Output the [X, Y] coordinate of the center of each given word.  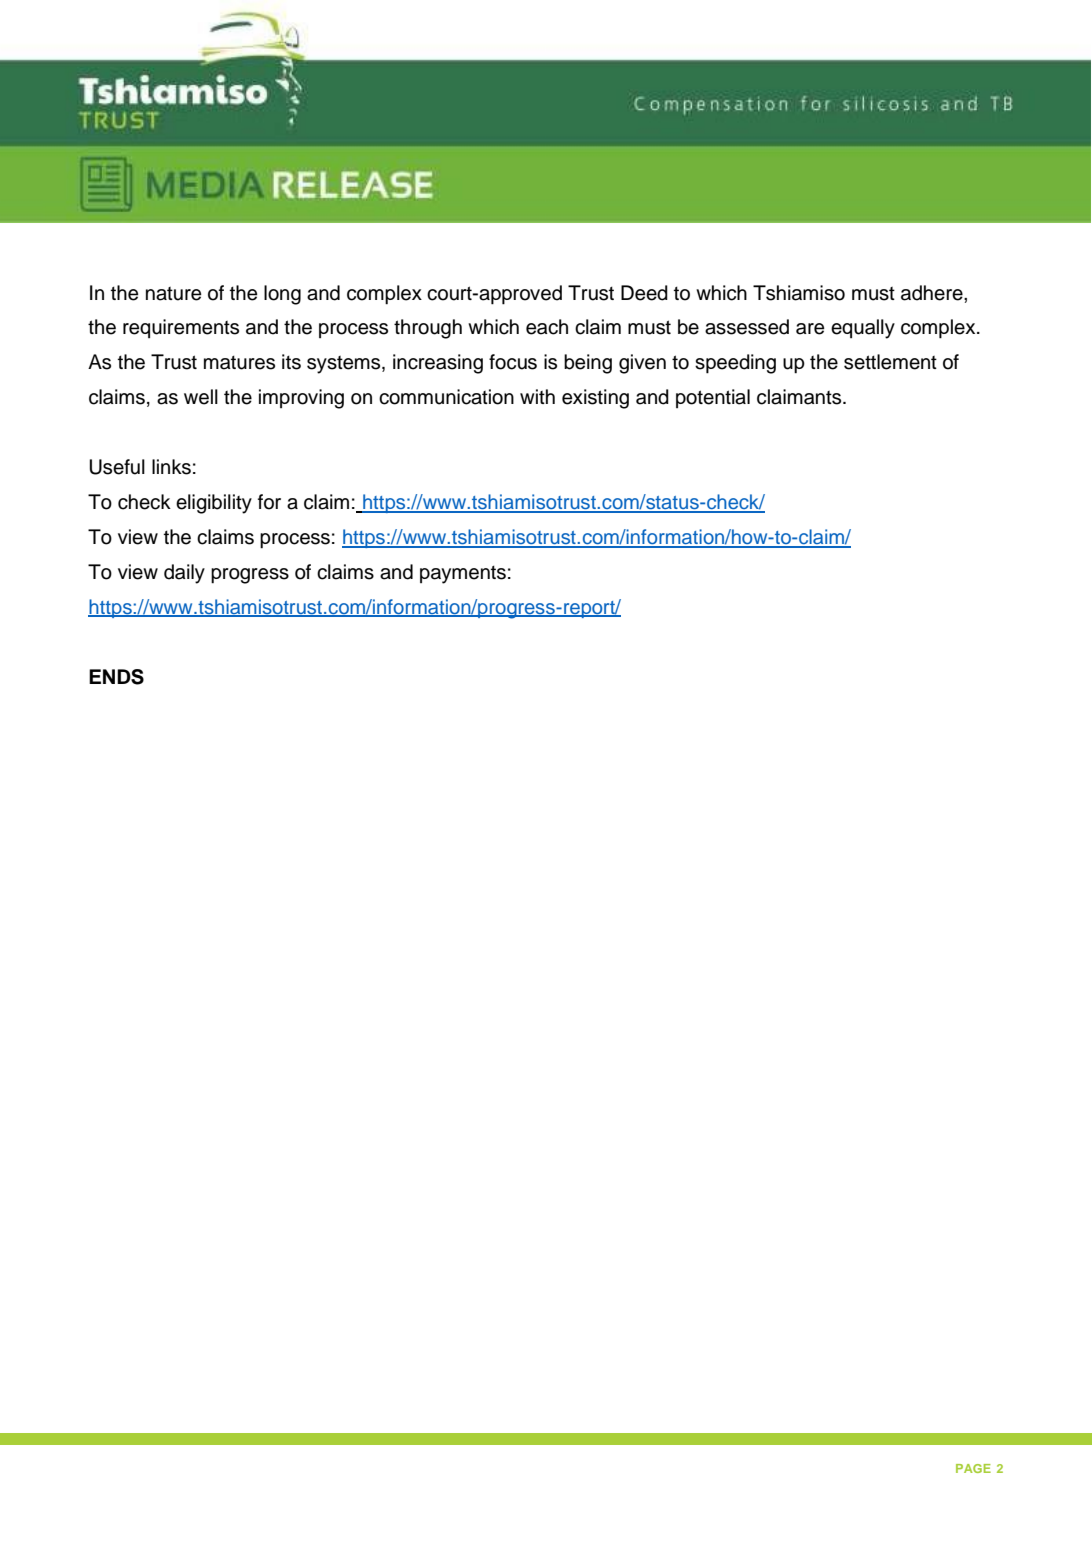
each [547, 327]
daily [184, 574]
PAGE [973, 1468]
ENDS [116, 677]
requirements [181, 328]
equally [863, 329]
